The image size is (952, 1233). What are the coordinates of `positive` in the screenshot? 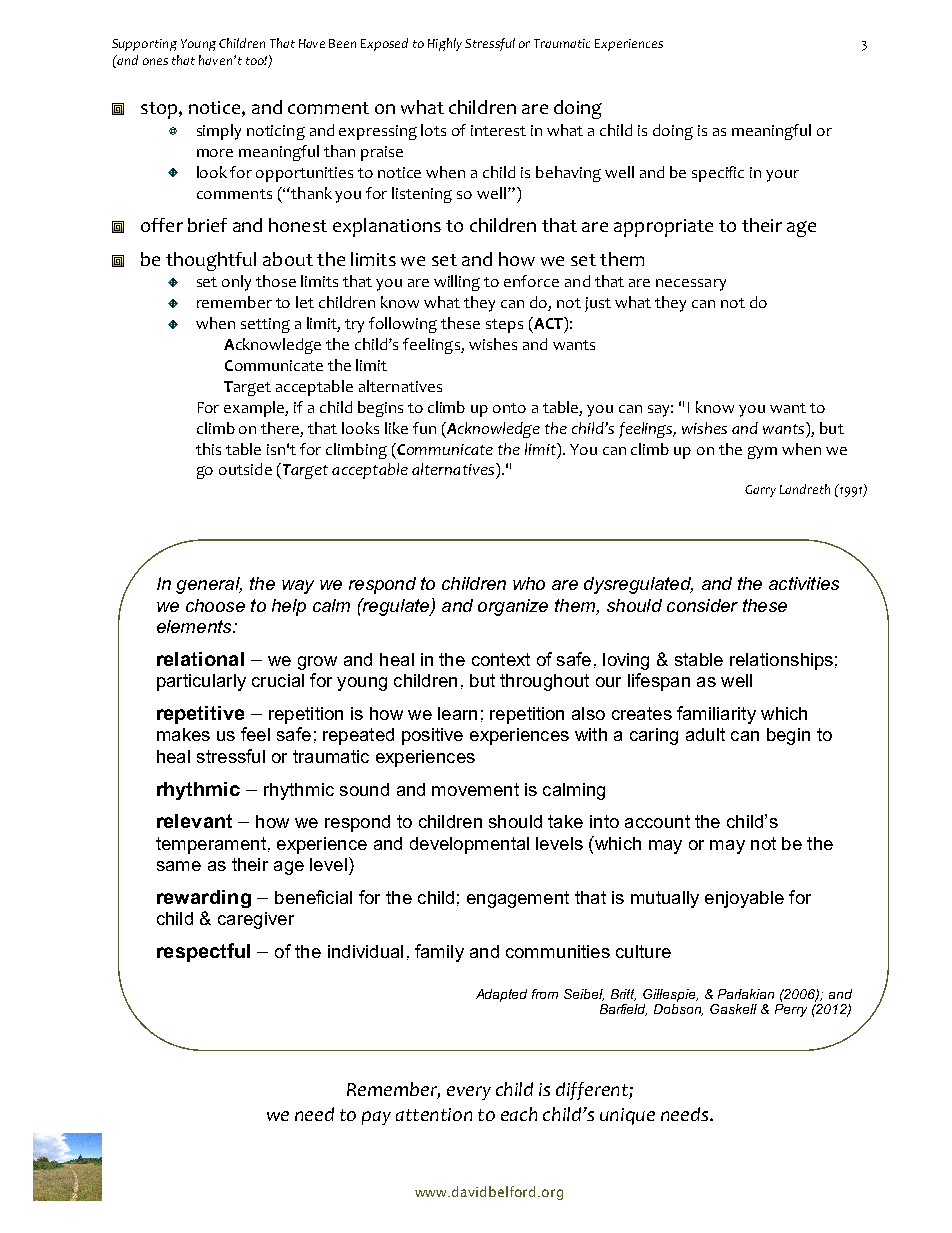 It's located at (432, 736).
